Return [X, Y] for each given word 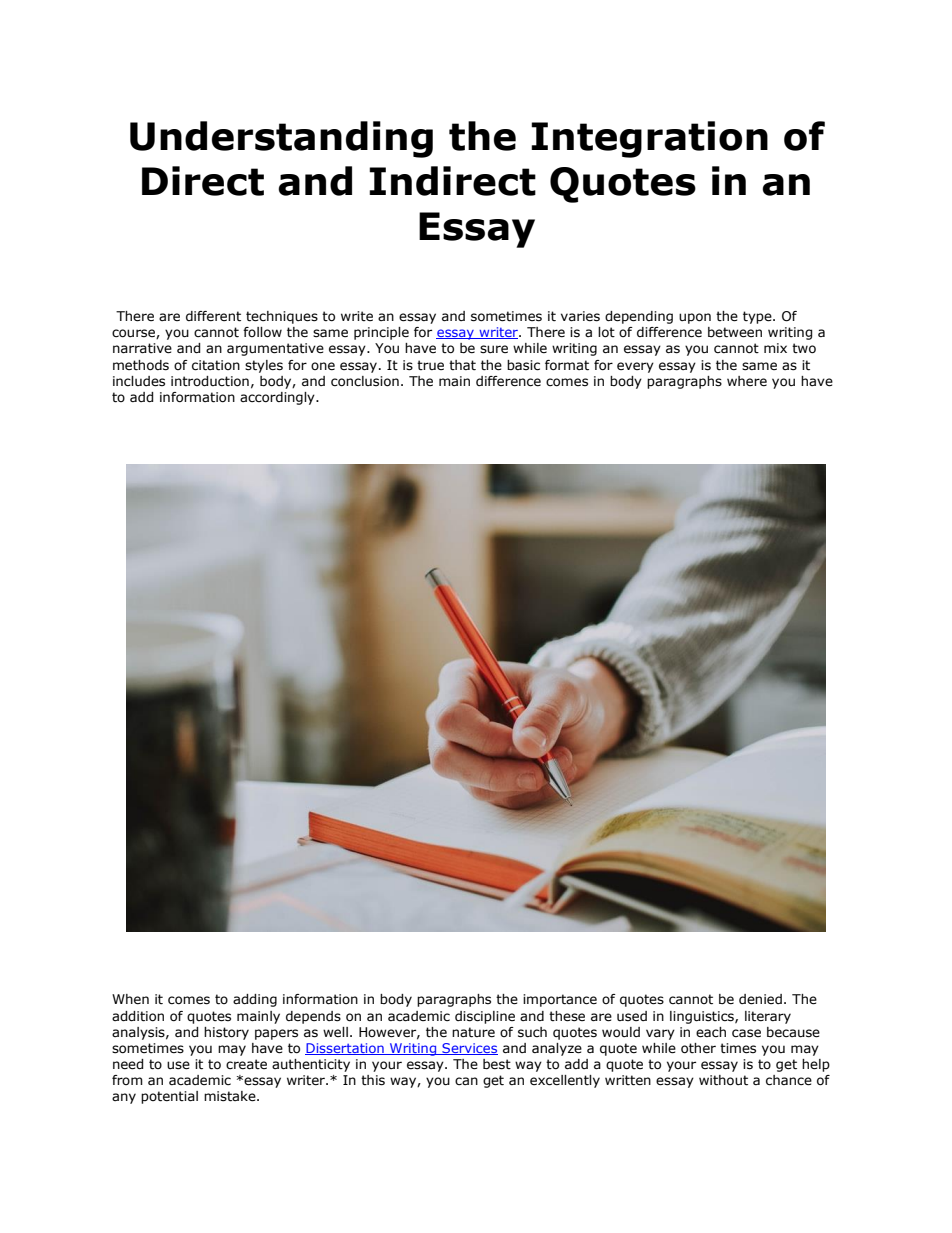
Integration [649, 139]
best [497, 1064]
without [723, 1080]
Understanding [281, 139]
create [246, 1064]
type [758, 317]
